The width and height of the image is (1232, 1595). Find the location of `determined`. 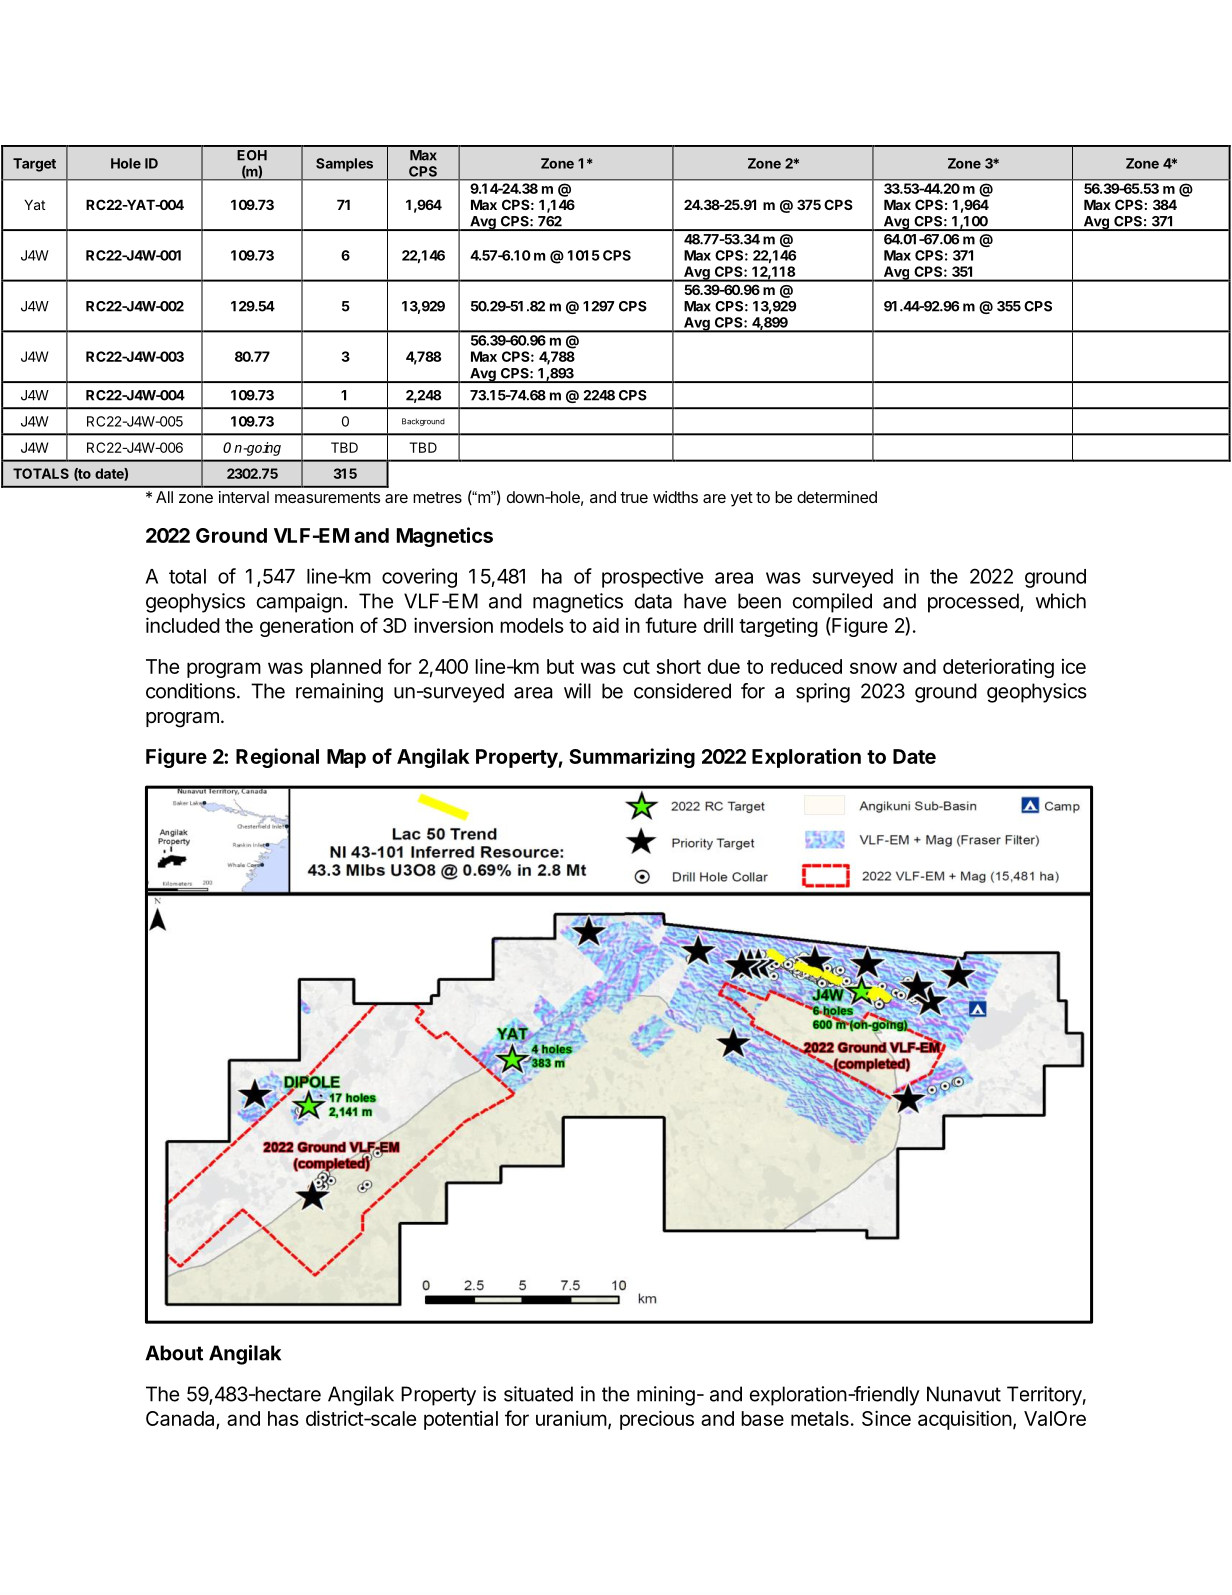

determined is located at coordinates (837, 497).
